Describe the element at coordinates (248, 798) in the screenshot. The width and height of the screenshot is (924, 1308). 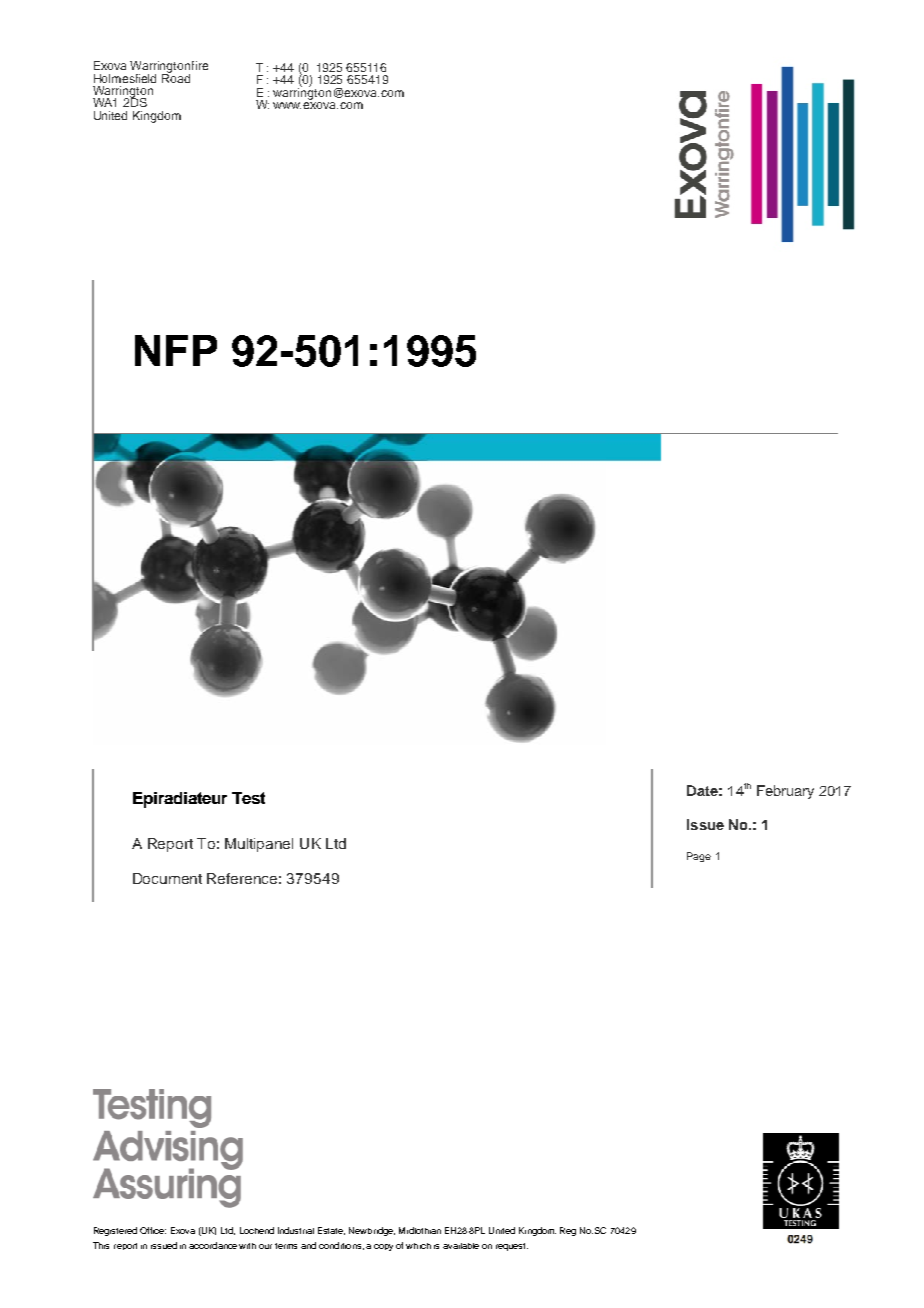
I see `Test` at that location.
